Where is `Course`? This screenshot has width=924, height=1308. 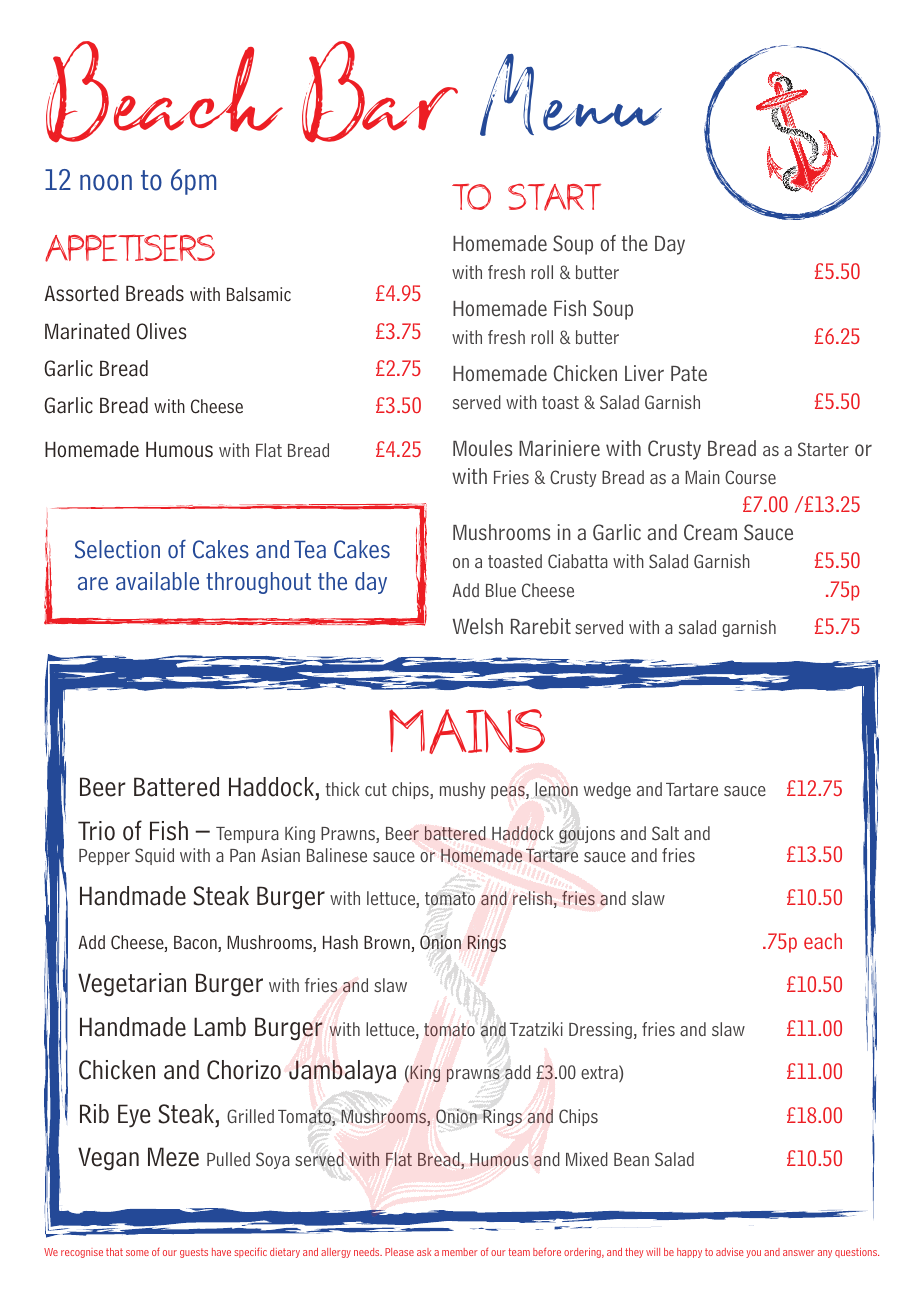
Course is located at coordinates (750, 477).
